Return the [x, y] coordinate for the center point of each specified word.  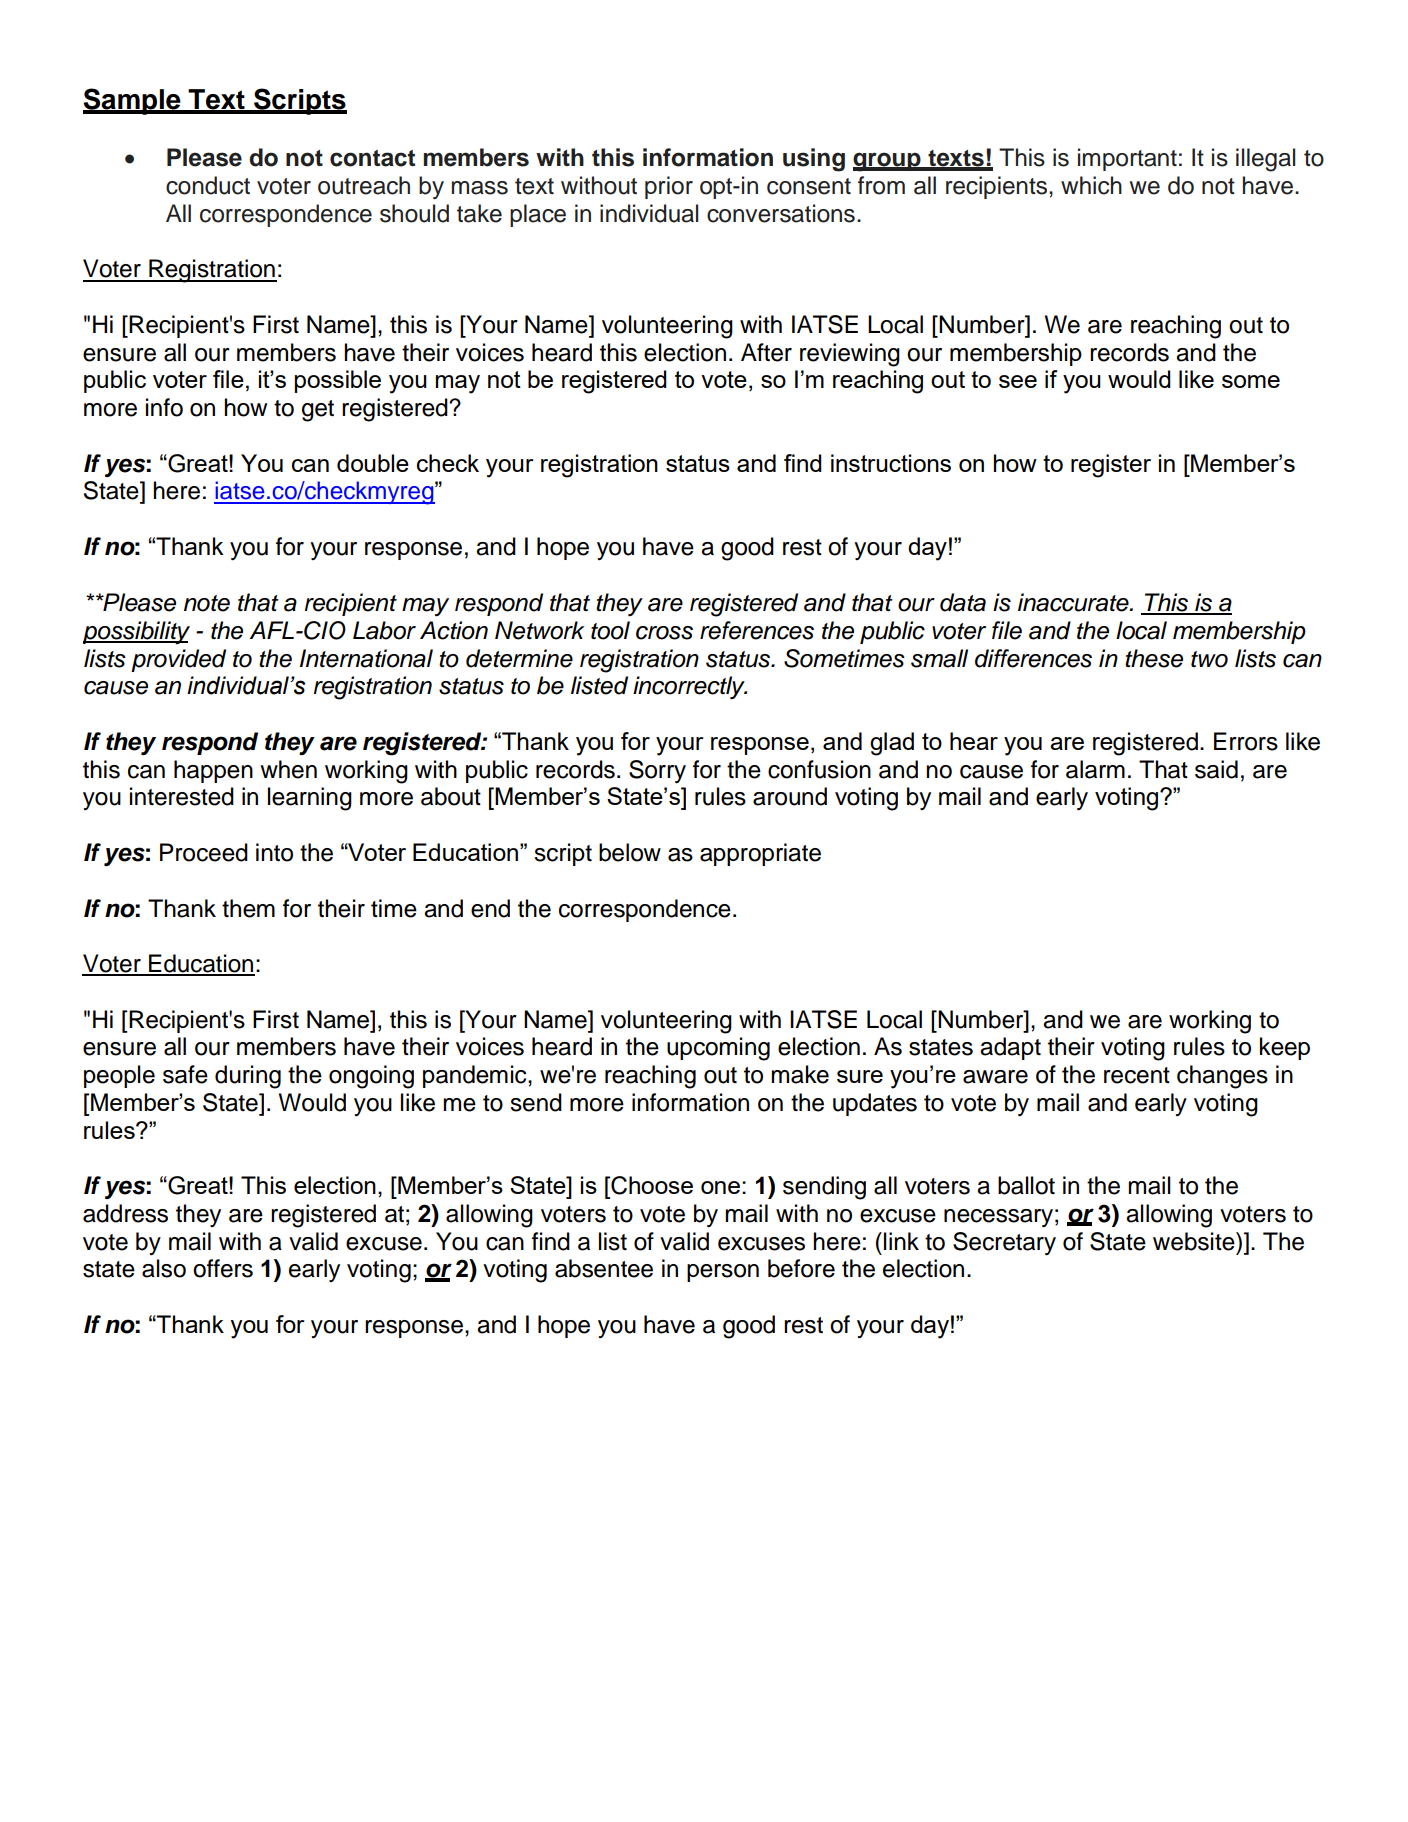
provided [178, 660]
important [1127, 159]
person [723, 1273]
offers [223, 1268]
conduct [208, 185]
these [1154, 658]
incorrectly [690, 687]
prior [669, 187]
